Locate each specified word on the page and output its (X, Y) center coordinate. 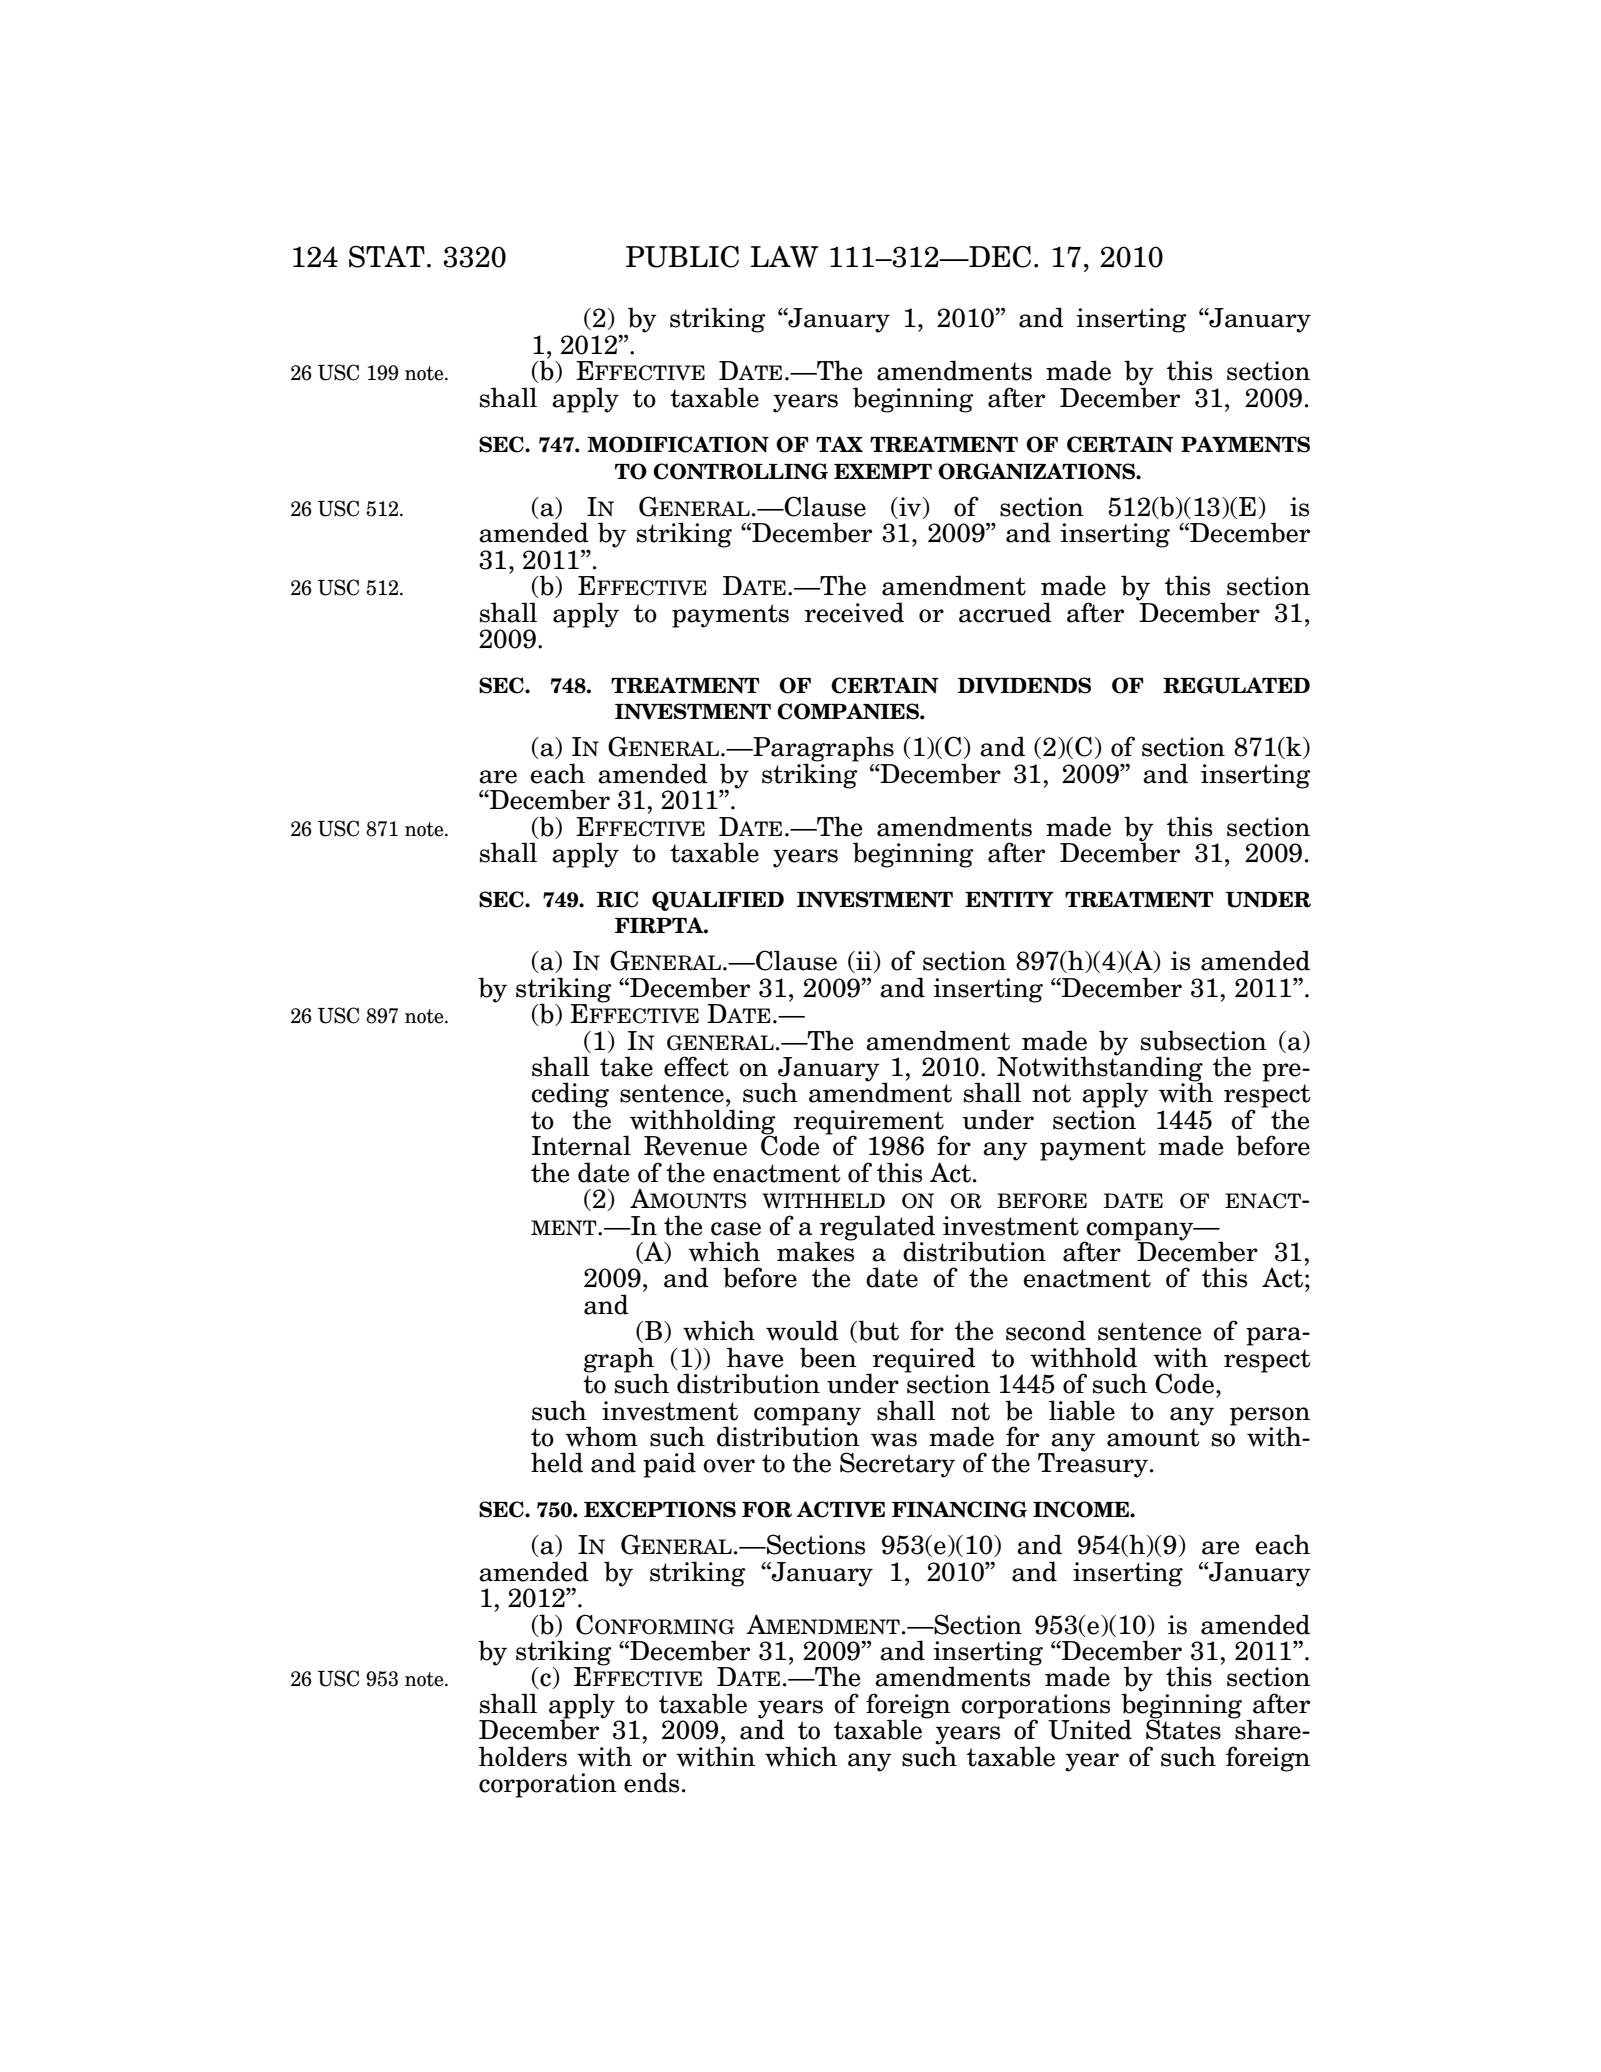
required (924, 1360)
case (736, 1229)
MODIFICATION (678, 444)
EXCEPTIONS (660, 1509)
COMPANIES (849, 711)
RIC (617, 899)
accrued (1005, 612)
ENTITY (1009, 899)
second (1046, 1330)
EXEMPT (883, 471)
